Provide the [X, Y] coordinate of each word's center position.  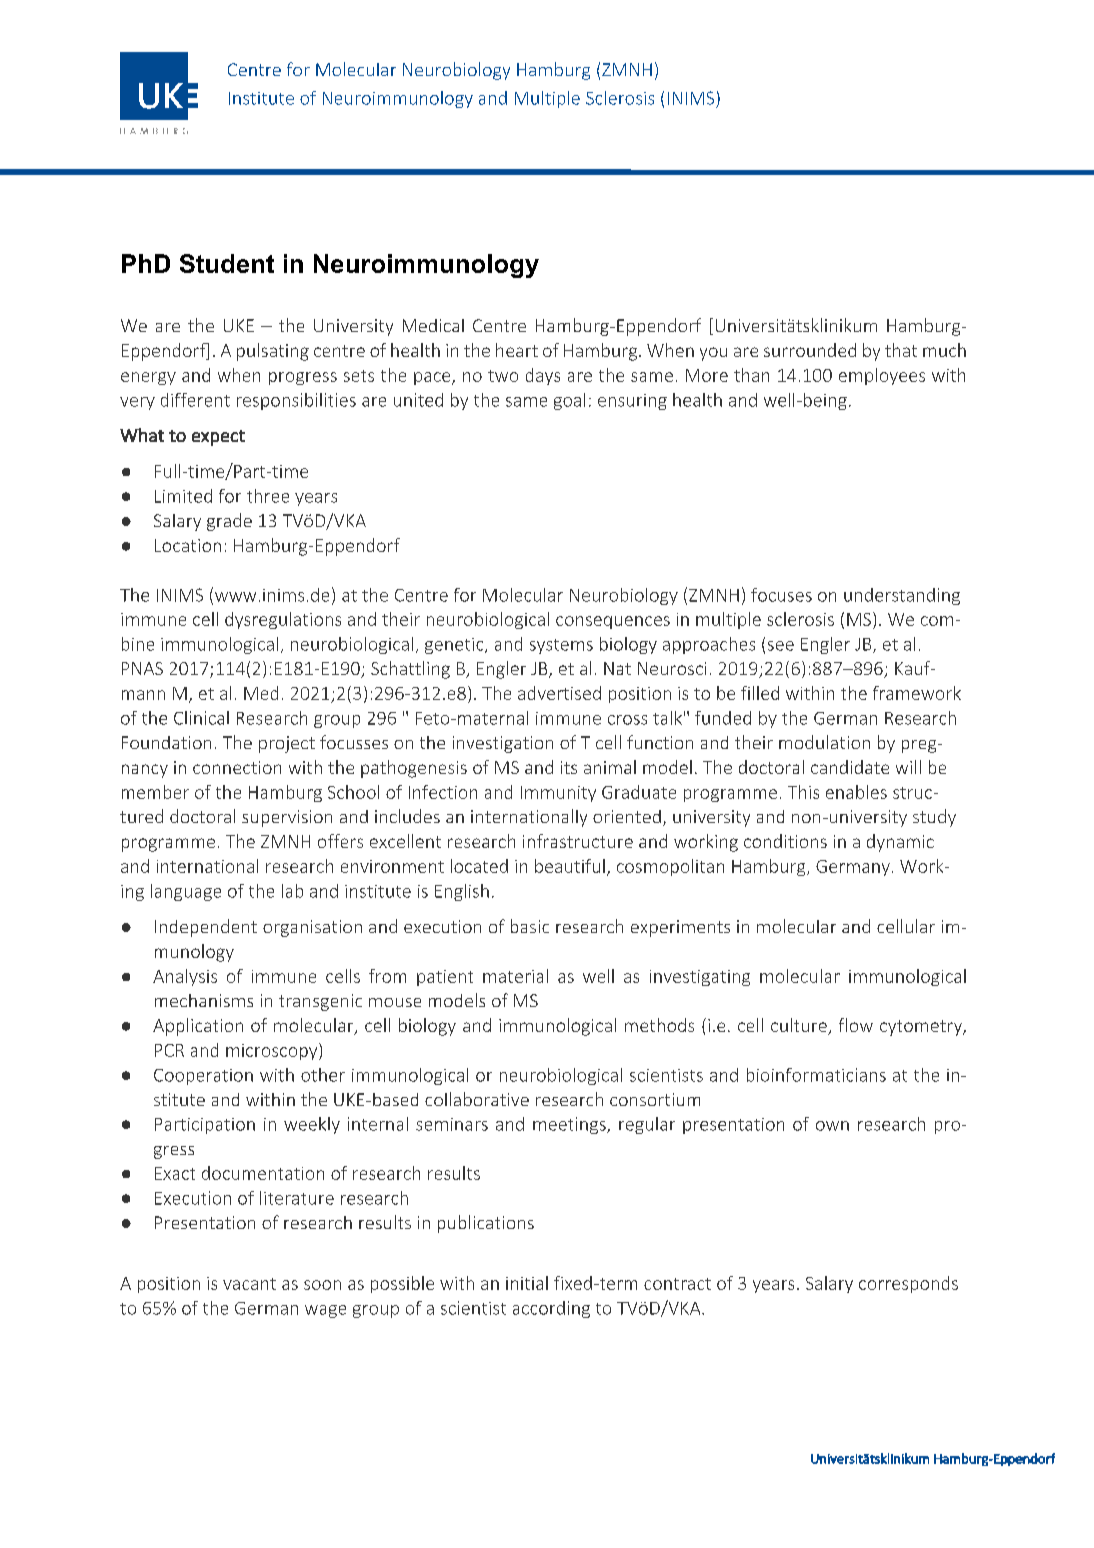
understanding [902, 596]
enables [856, 792]
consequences [613, 622]
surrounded [810, 350]
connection [237, 767]
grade [229, 522]
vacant [249, 1284]
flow [856, 1025]
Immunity [558, 794]
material [515, 976]
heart [517, 350]
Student [227, 263]
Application [198, 1027]
